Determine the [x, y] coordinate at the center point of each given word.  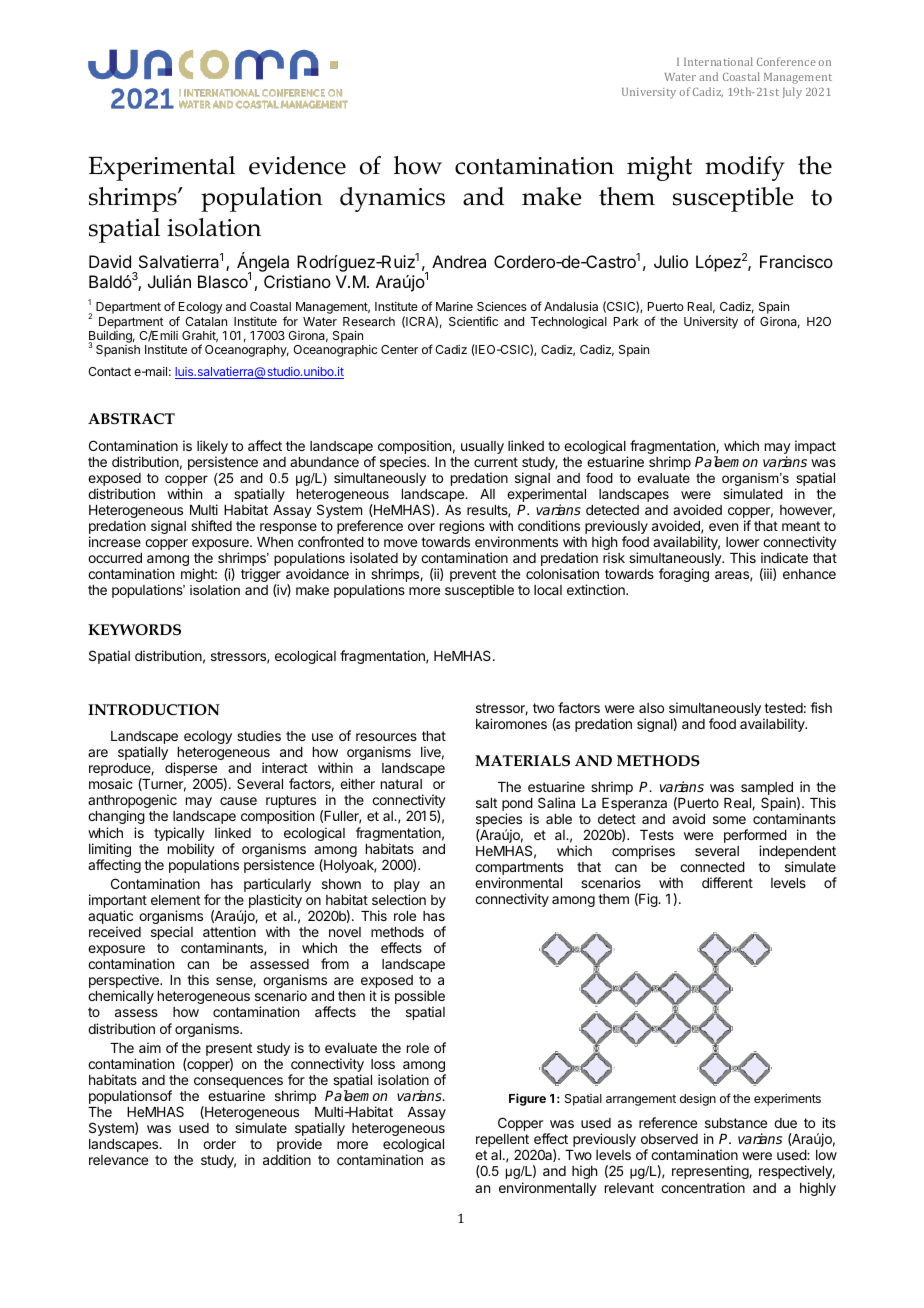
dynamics [392, 199]
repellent [502, 1142]
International [718, 61]
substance [736, 1123]
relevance [118, 1160]
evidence [297, 165]
